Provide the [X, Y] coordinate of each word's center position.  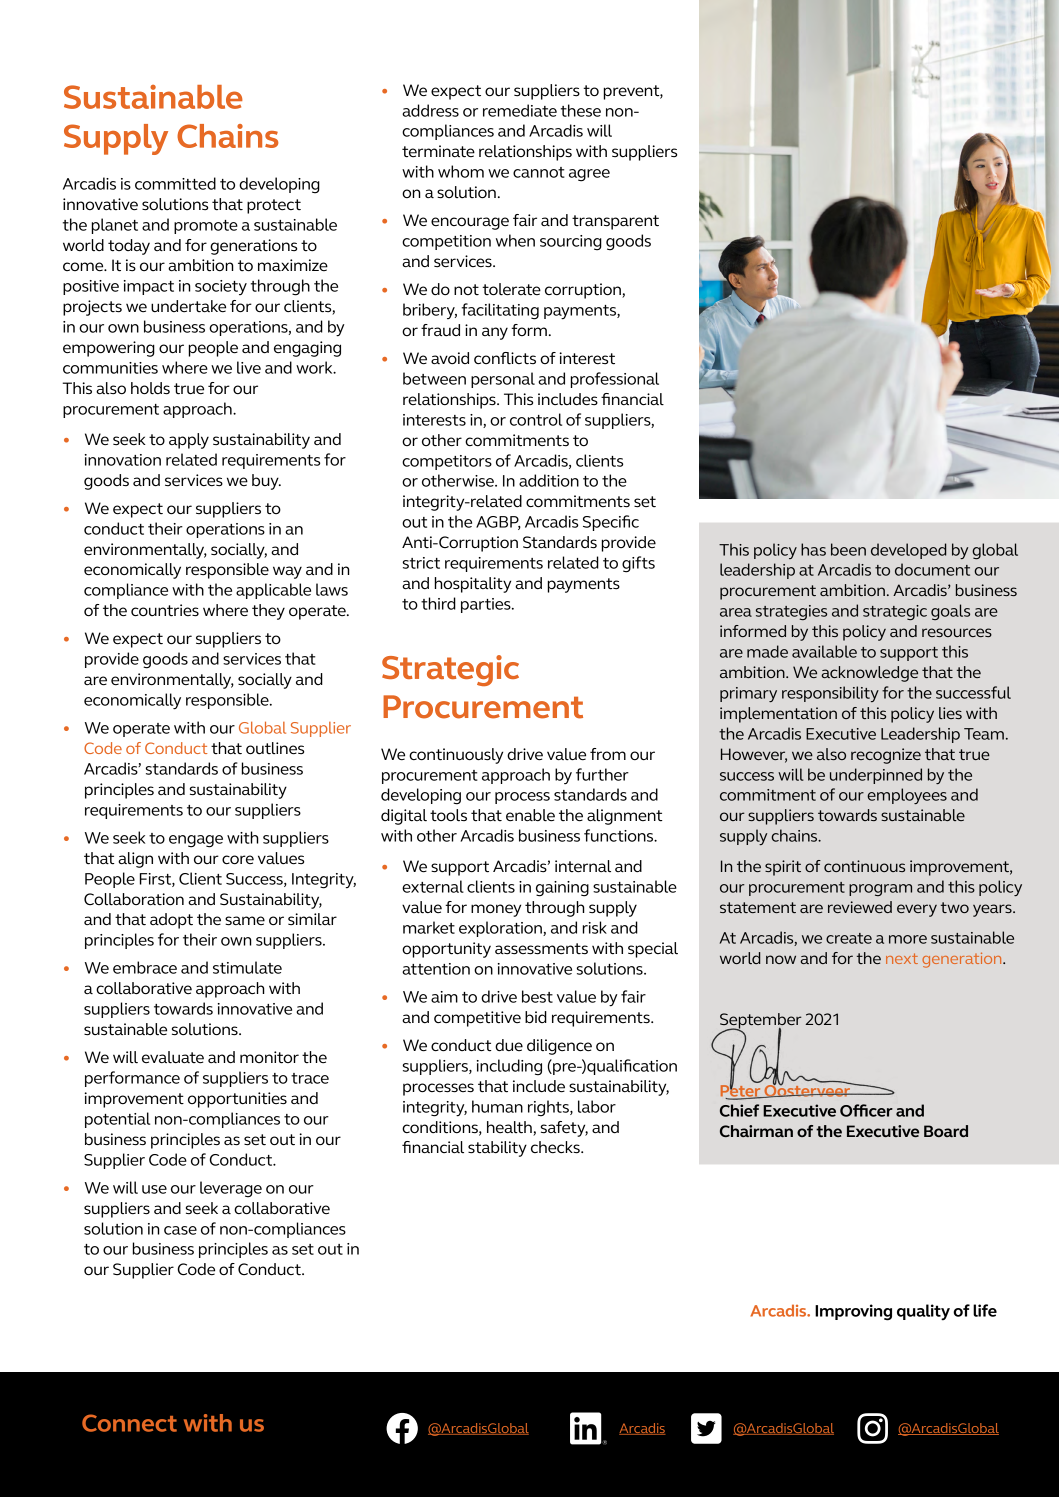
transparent [615, 222]
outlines [275, 748]
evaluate [173, 1057]
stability [497, 1149]
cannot [539, 172]
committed [175, 183]
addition [549, 480]
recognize [886, 756]
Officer [866, 1110]
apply [189, 441]
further [602, 774]
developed [908, 551]
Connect [129, 1423]
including [509, 1067]
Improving [853, 1312]
